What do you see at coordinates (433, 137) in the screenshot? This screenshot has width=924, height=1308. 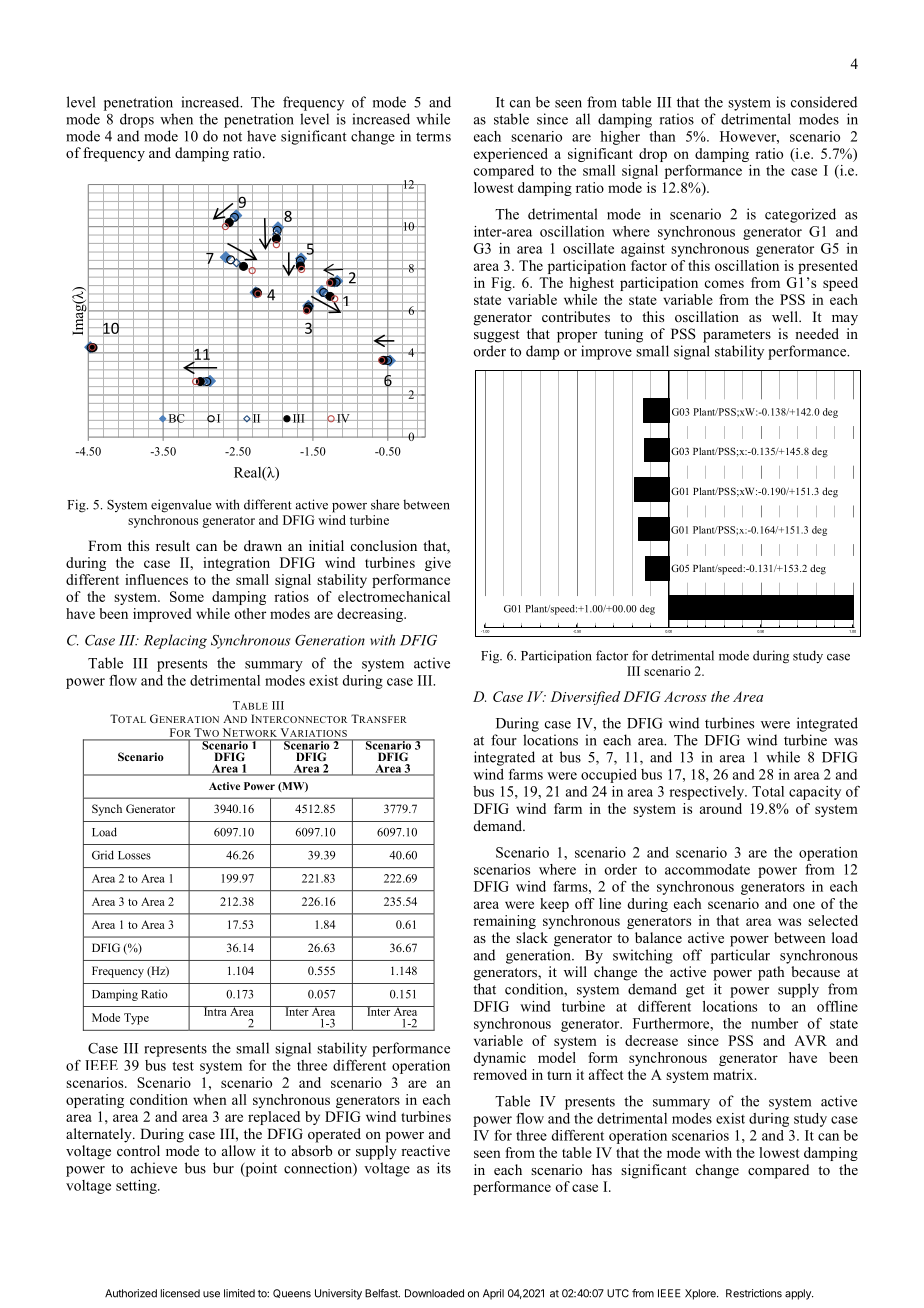 I see `terms` at bounding box center [433, 137].
